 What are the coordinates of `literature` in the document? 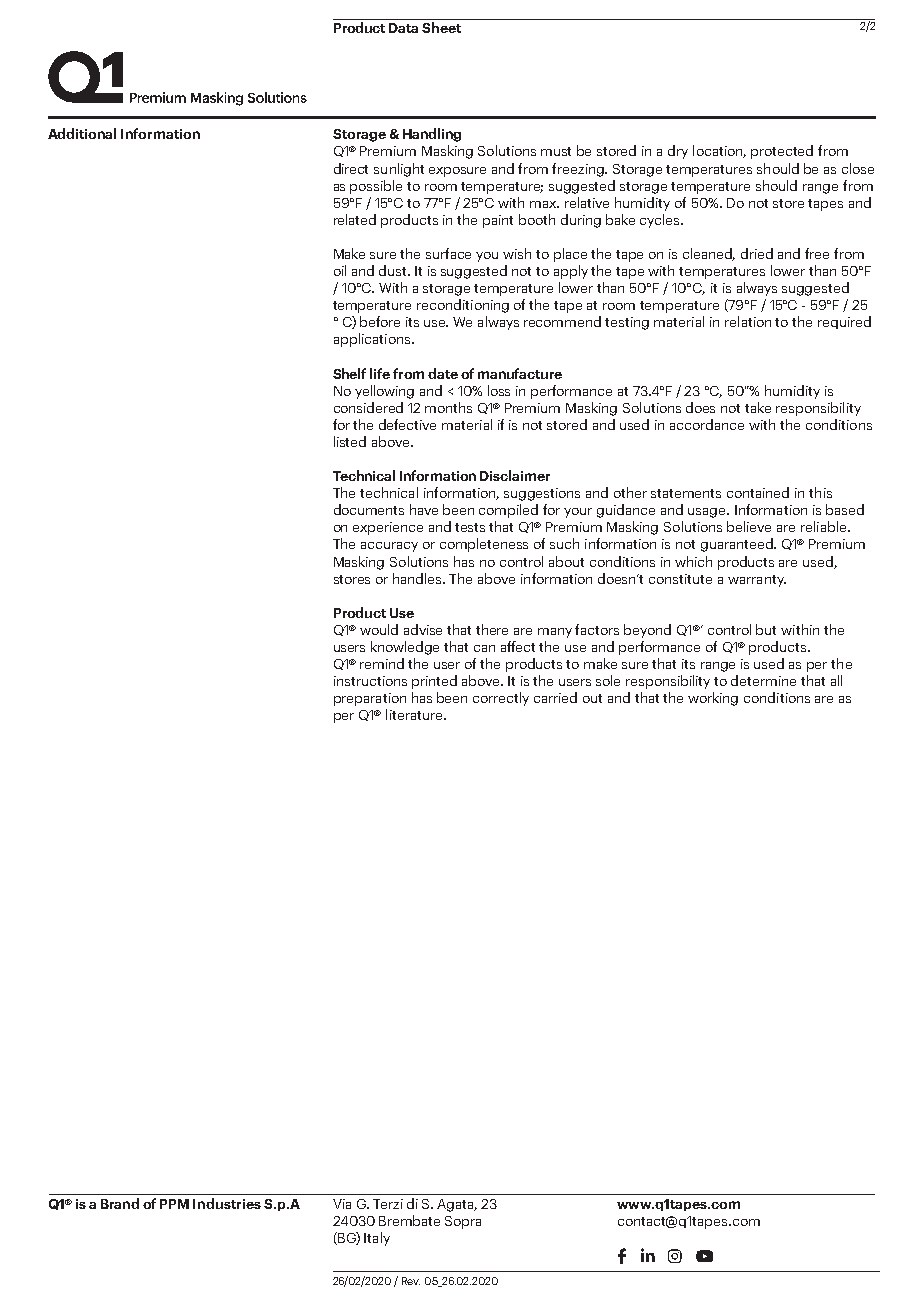 It's located at (415, 714).
